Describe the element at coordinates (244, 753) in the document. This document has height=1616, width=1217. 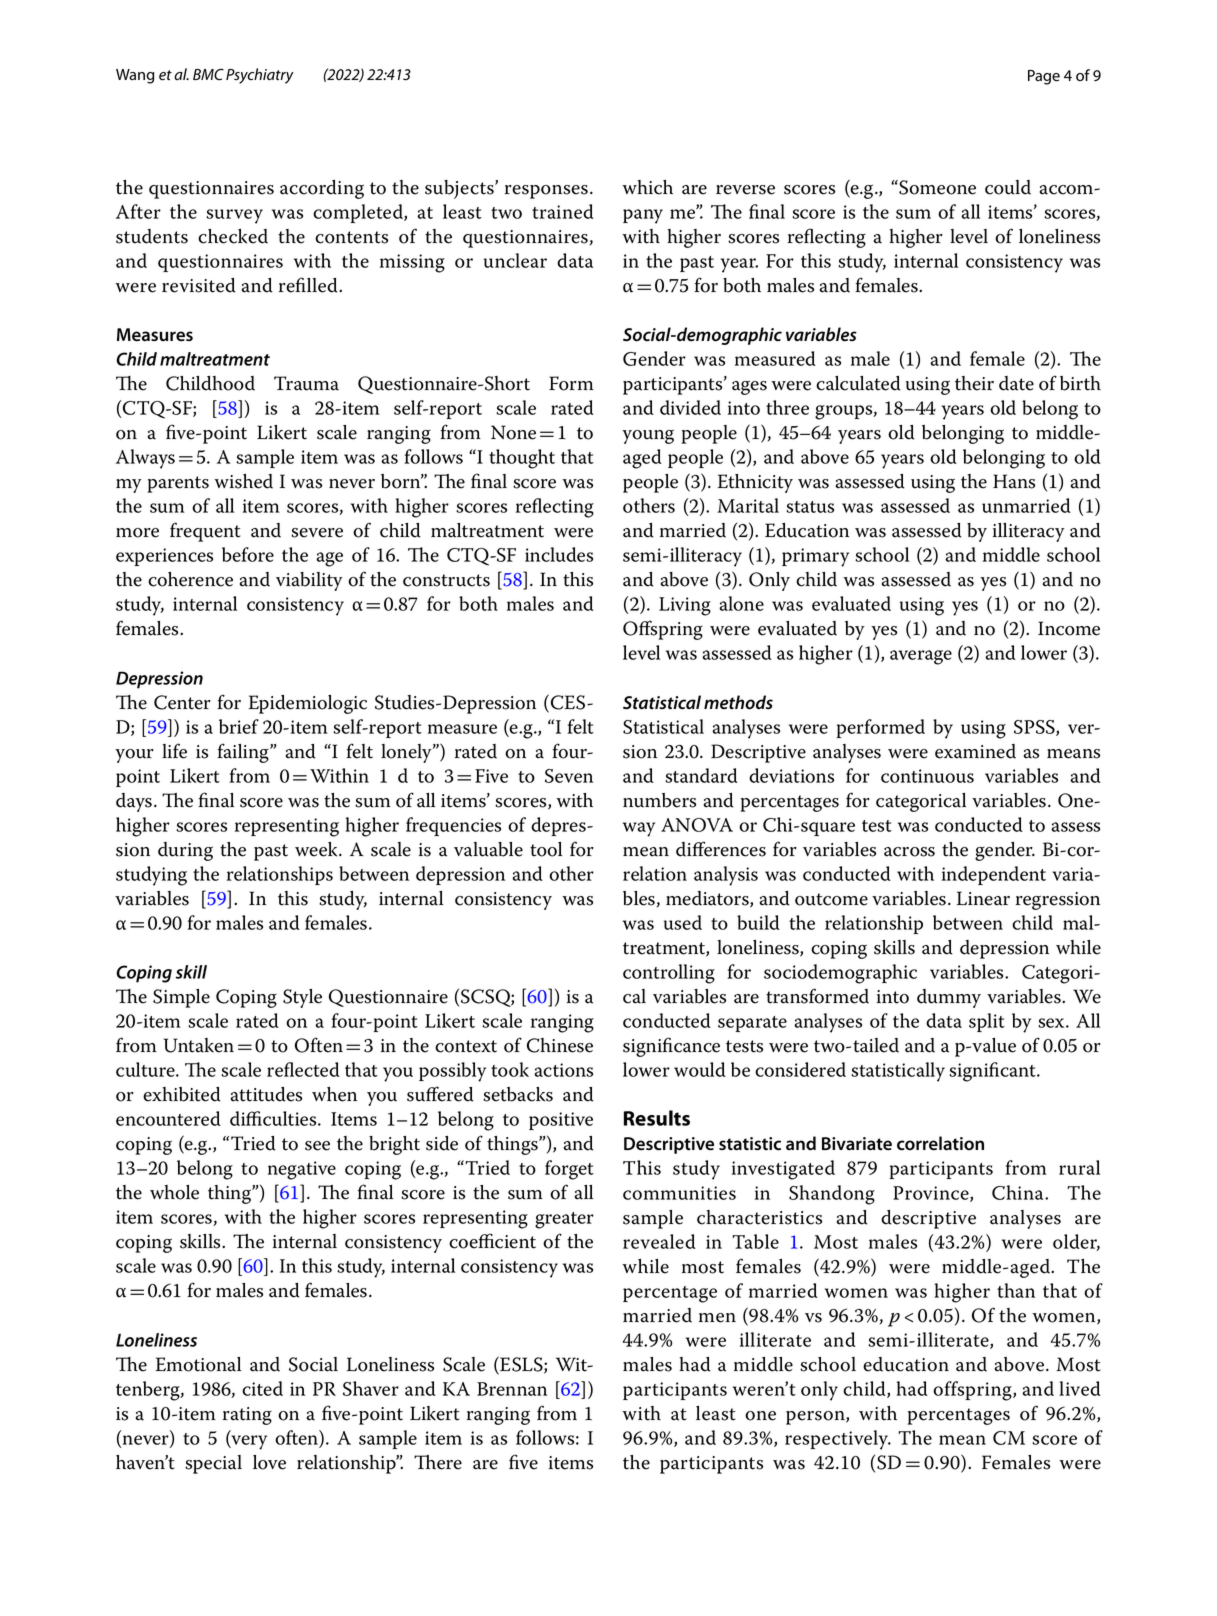
I see `failing` at that location.
